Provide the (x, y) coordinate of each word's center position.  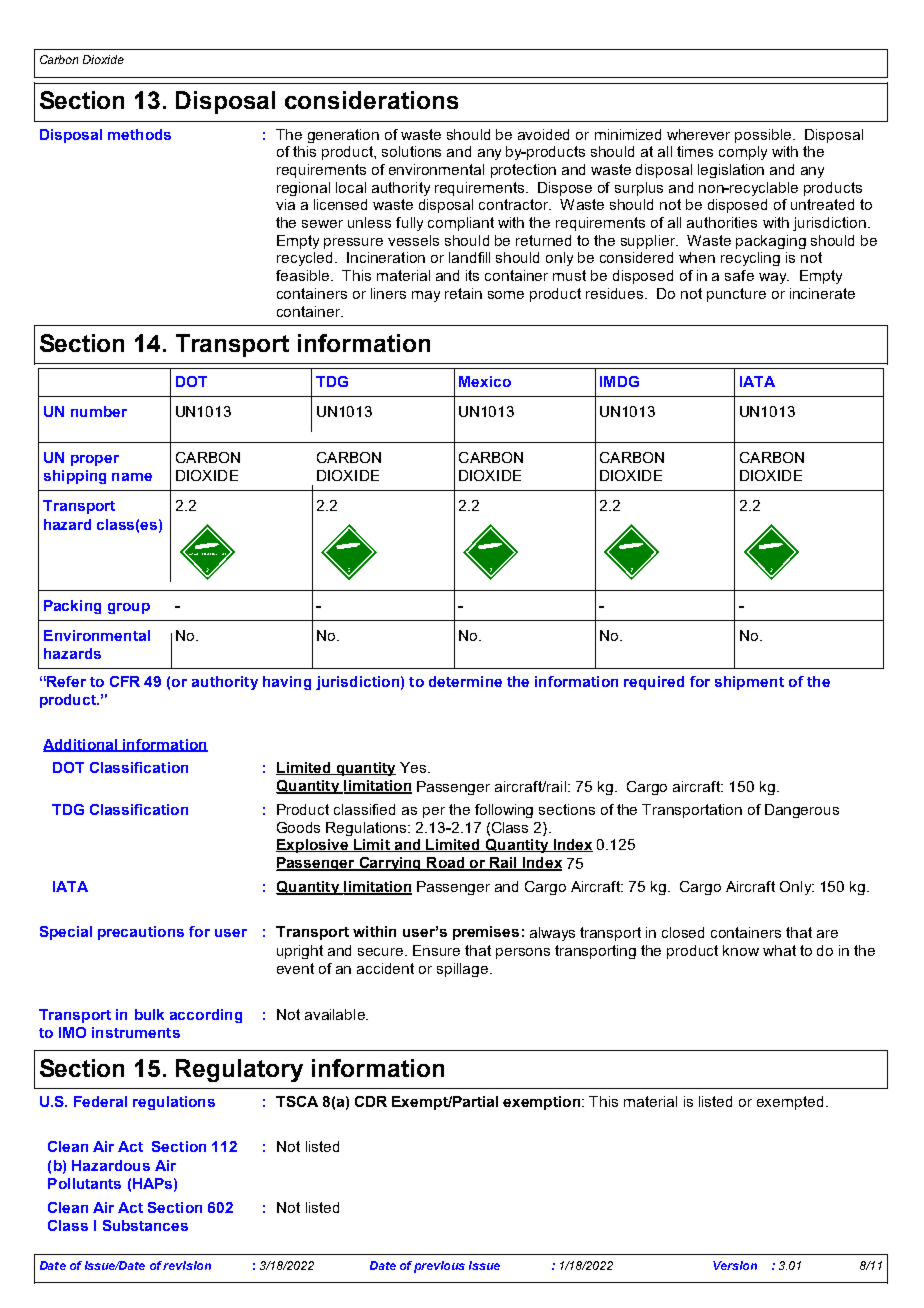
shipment (749, 683)
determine (465, 681)
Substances (145, 1225)
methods (139, 134)
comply (743, 153)
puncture (736, 295)
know (741, 950)
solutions (411, 151)
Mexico (485, 381)
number (99, 411)
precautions (141, 933)
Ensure (436, 950)
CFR (125, 681)
